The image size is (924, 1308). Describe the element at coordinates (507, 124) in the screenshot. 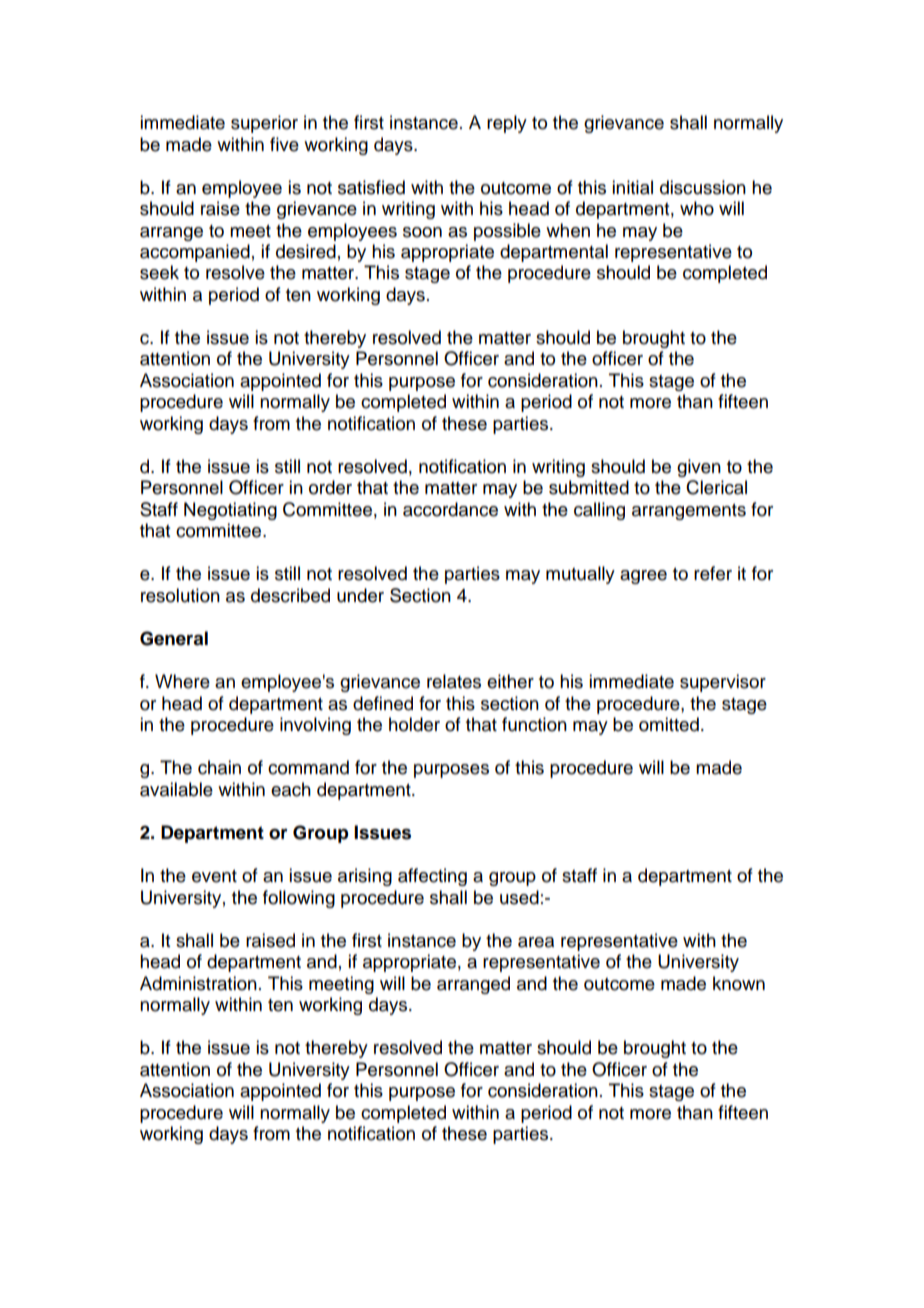

I see `reply` at that location.
